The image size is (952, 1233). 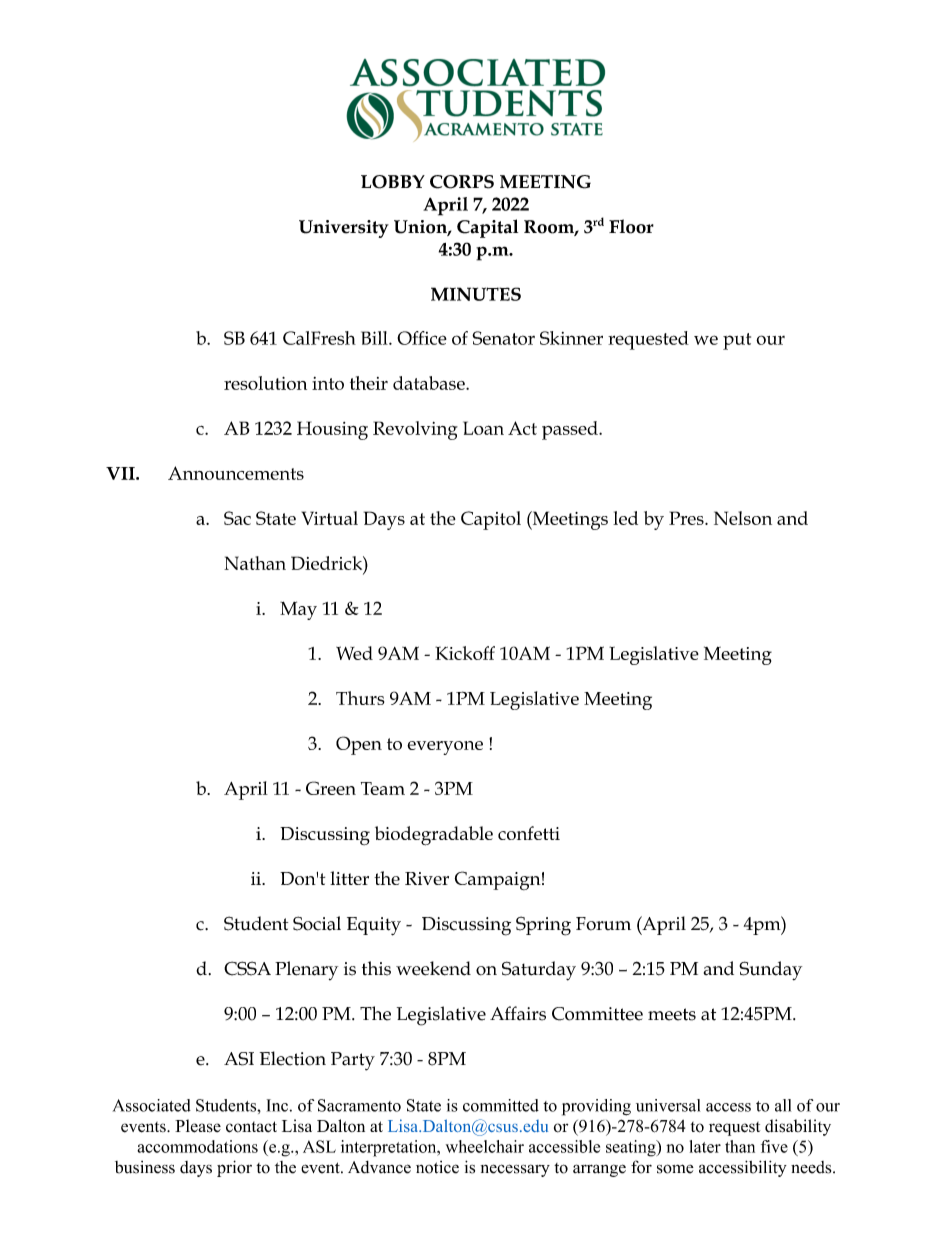 What do you see at coordinates (485, 1146) in the image?
I see `wheelchair` at bounding box center [485, 1146].
